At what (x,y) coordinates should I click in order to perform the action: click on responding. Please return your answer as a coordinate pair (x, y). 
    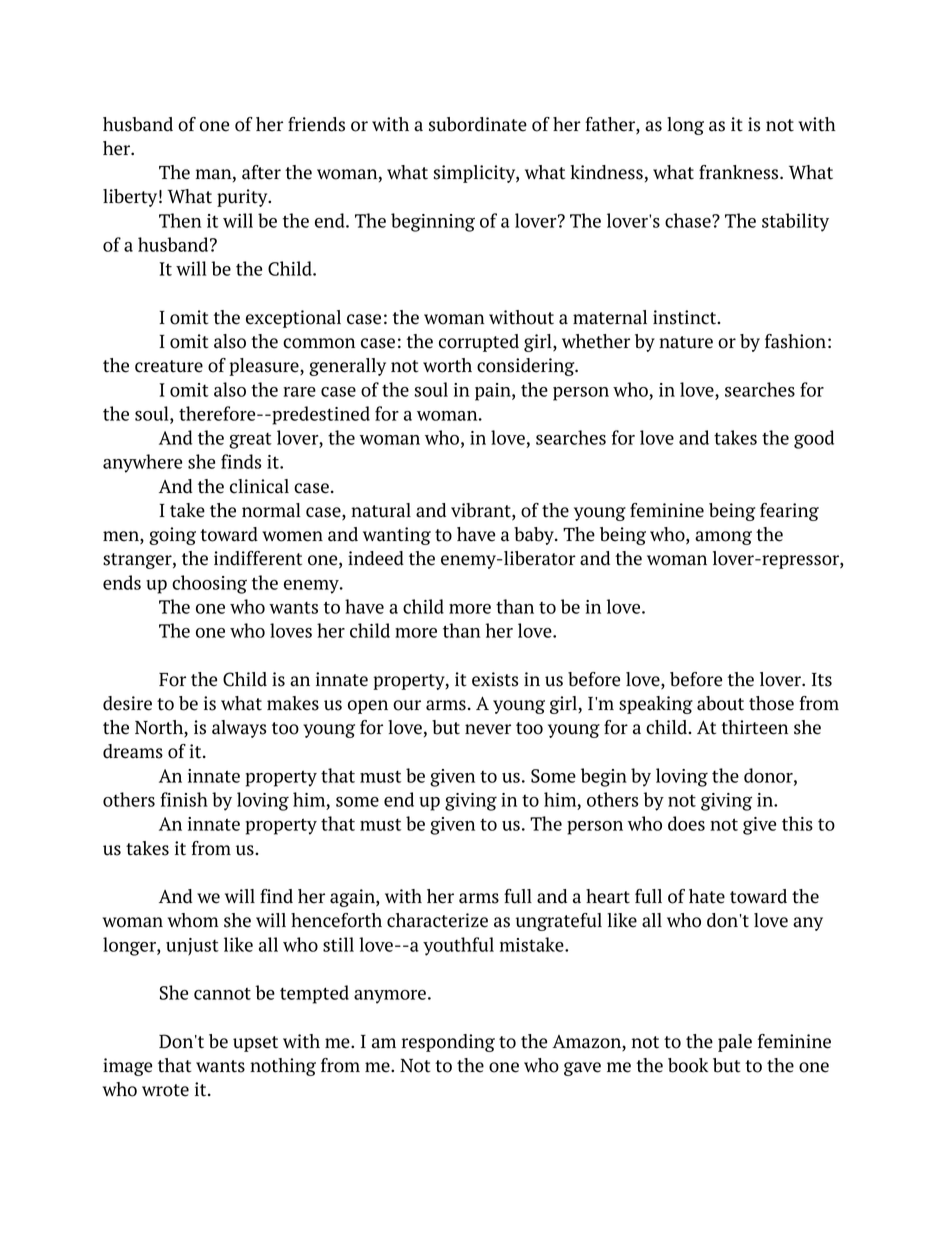
    Looking at the image, I should click on (448, 1043).
